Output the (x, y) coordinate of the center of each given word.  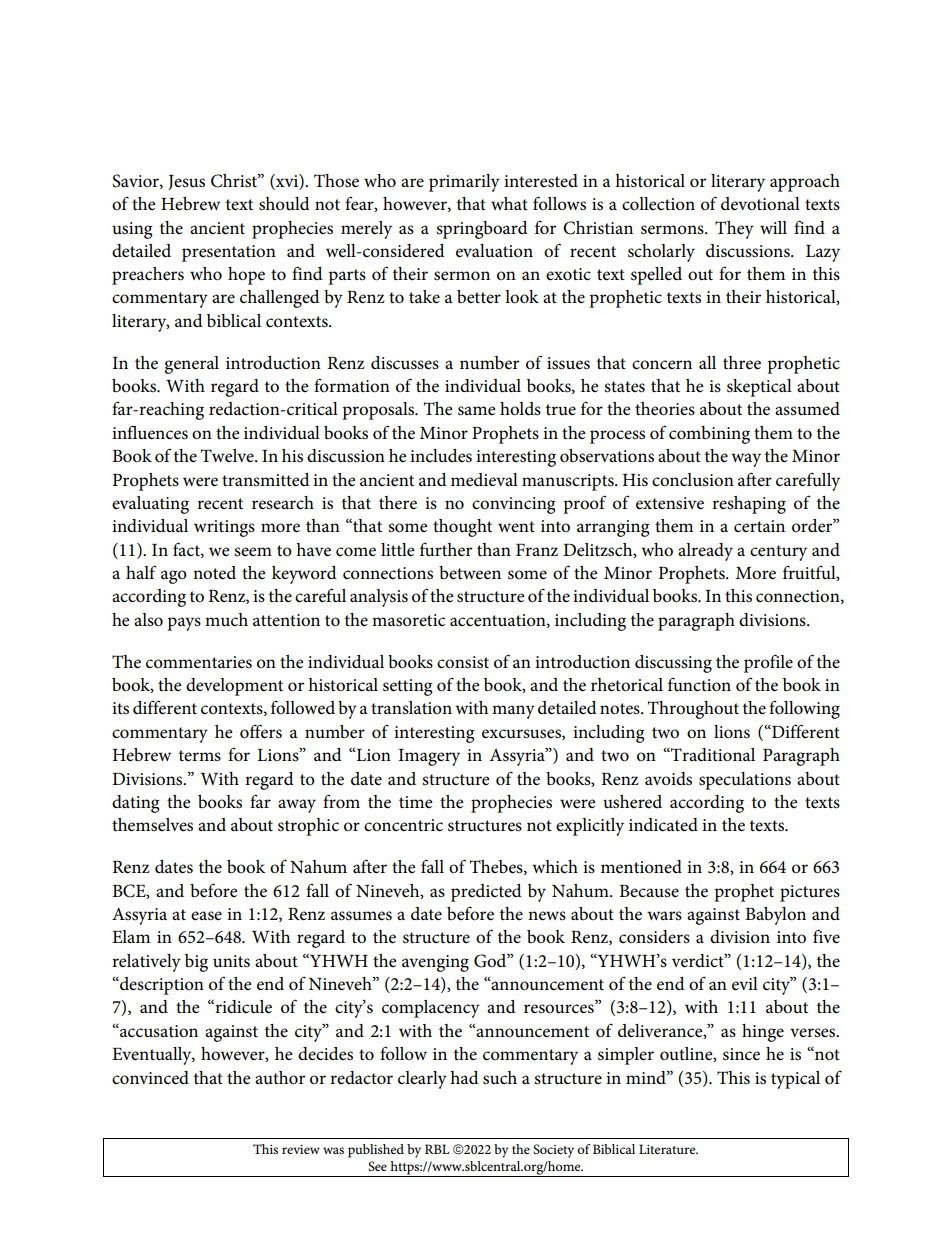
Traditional (712, 755)
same (477, 411)
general (191, 365)
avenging (435, 963)
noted (214, 573)
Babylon (775, 916)
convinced (150, 1078)
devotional (760, 204)
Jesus (186, 182)
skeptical (759, 388)
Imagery (429, 757)
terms (200, 756)
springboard (482, 230)
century (778, 553)
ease (206, 916)
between (470, 573)
